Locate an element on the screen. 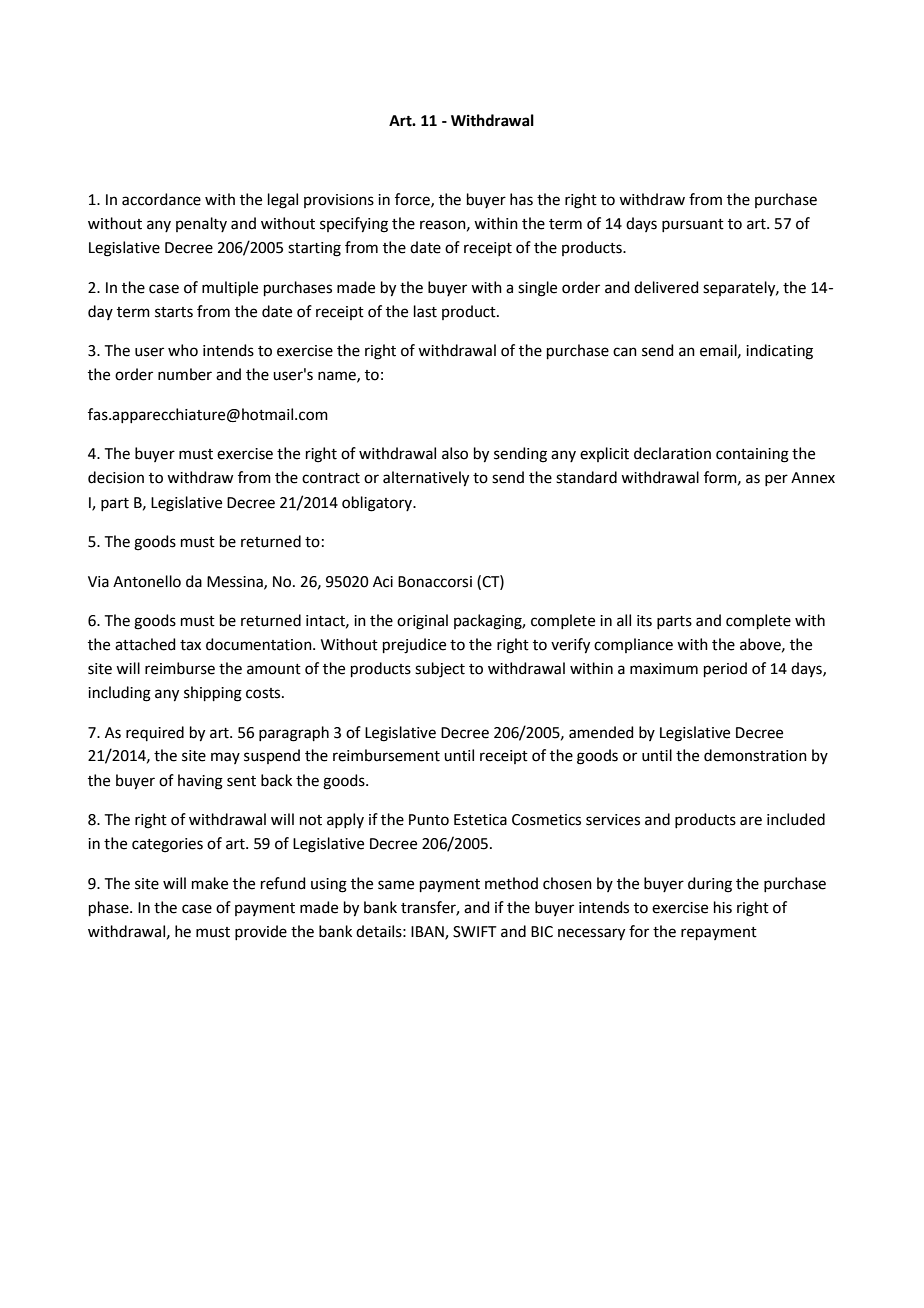  original is located at coordinates (422, 622).
